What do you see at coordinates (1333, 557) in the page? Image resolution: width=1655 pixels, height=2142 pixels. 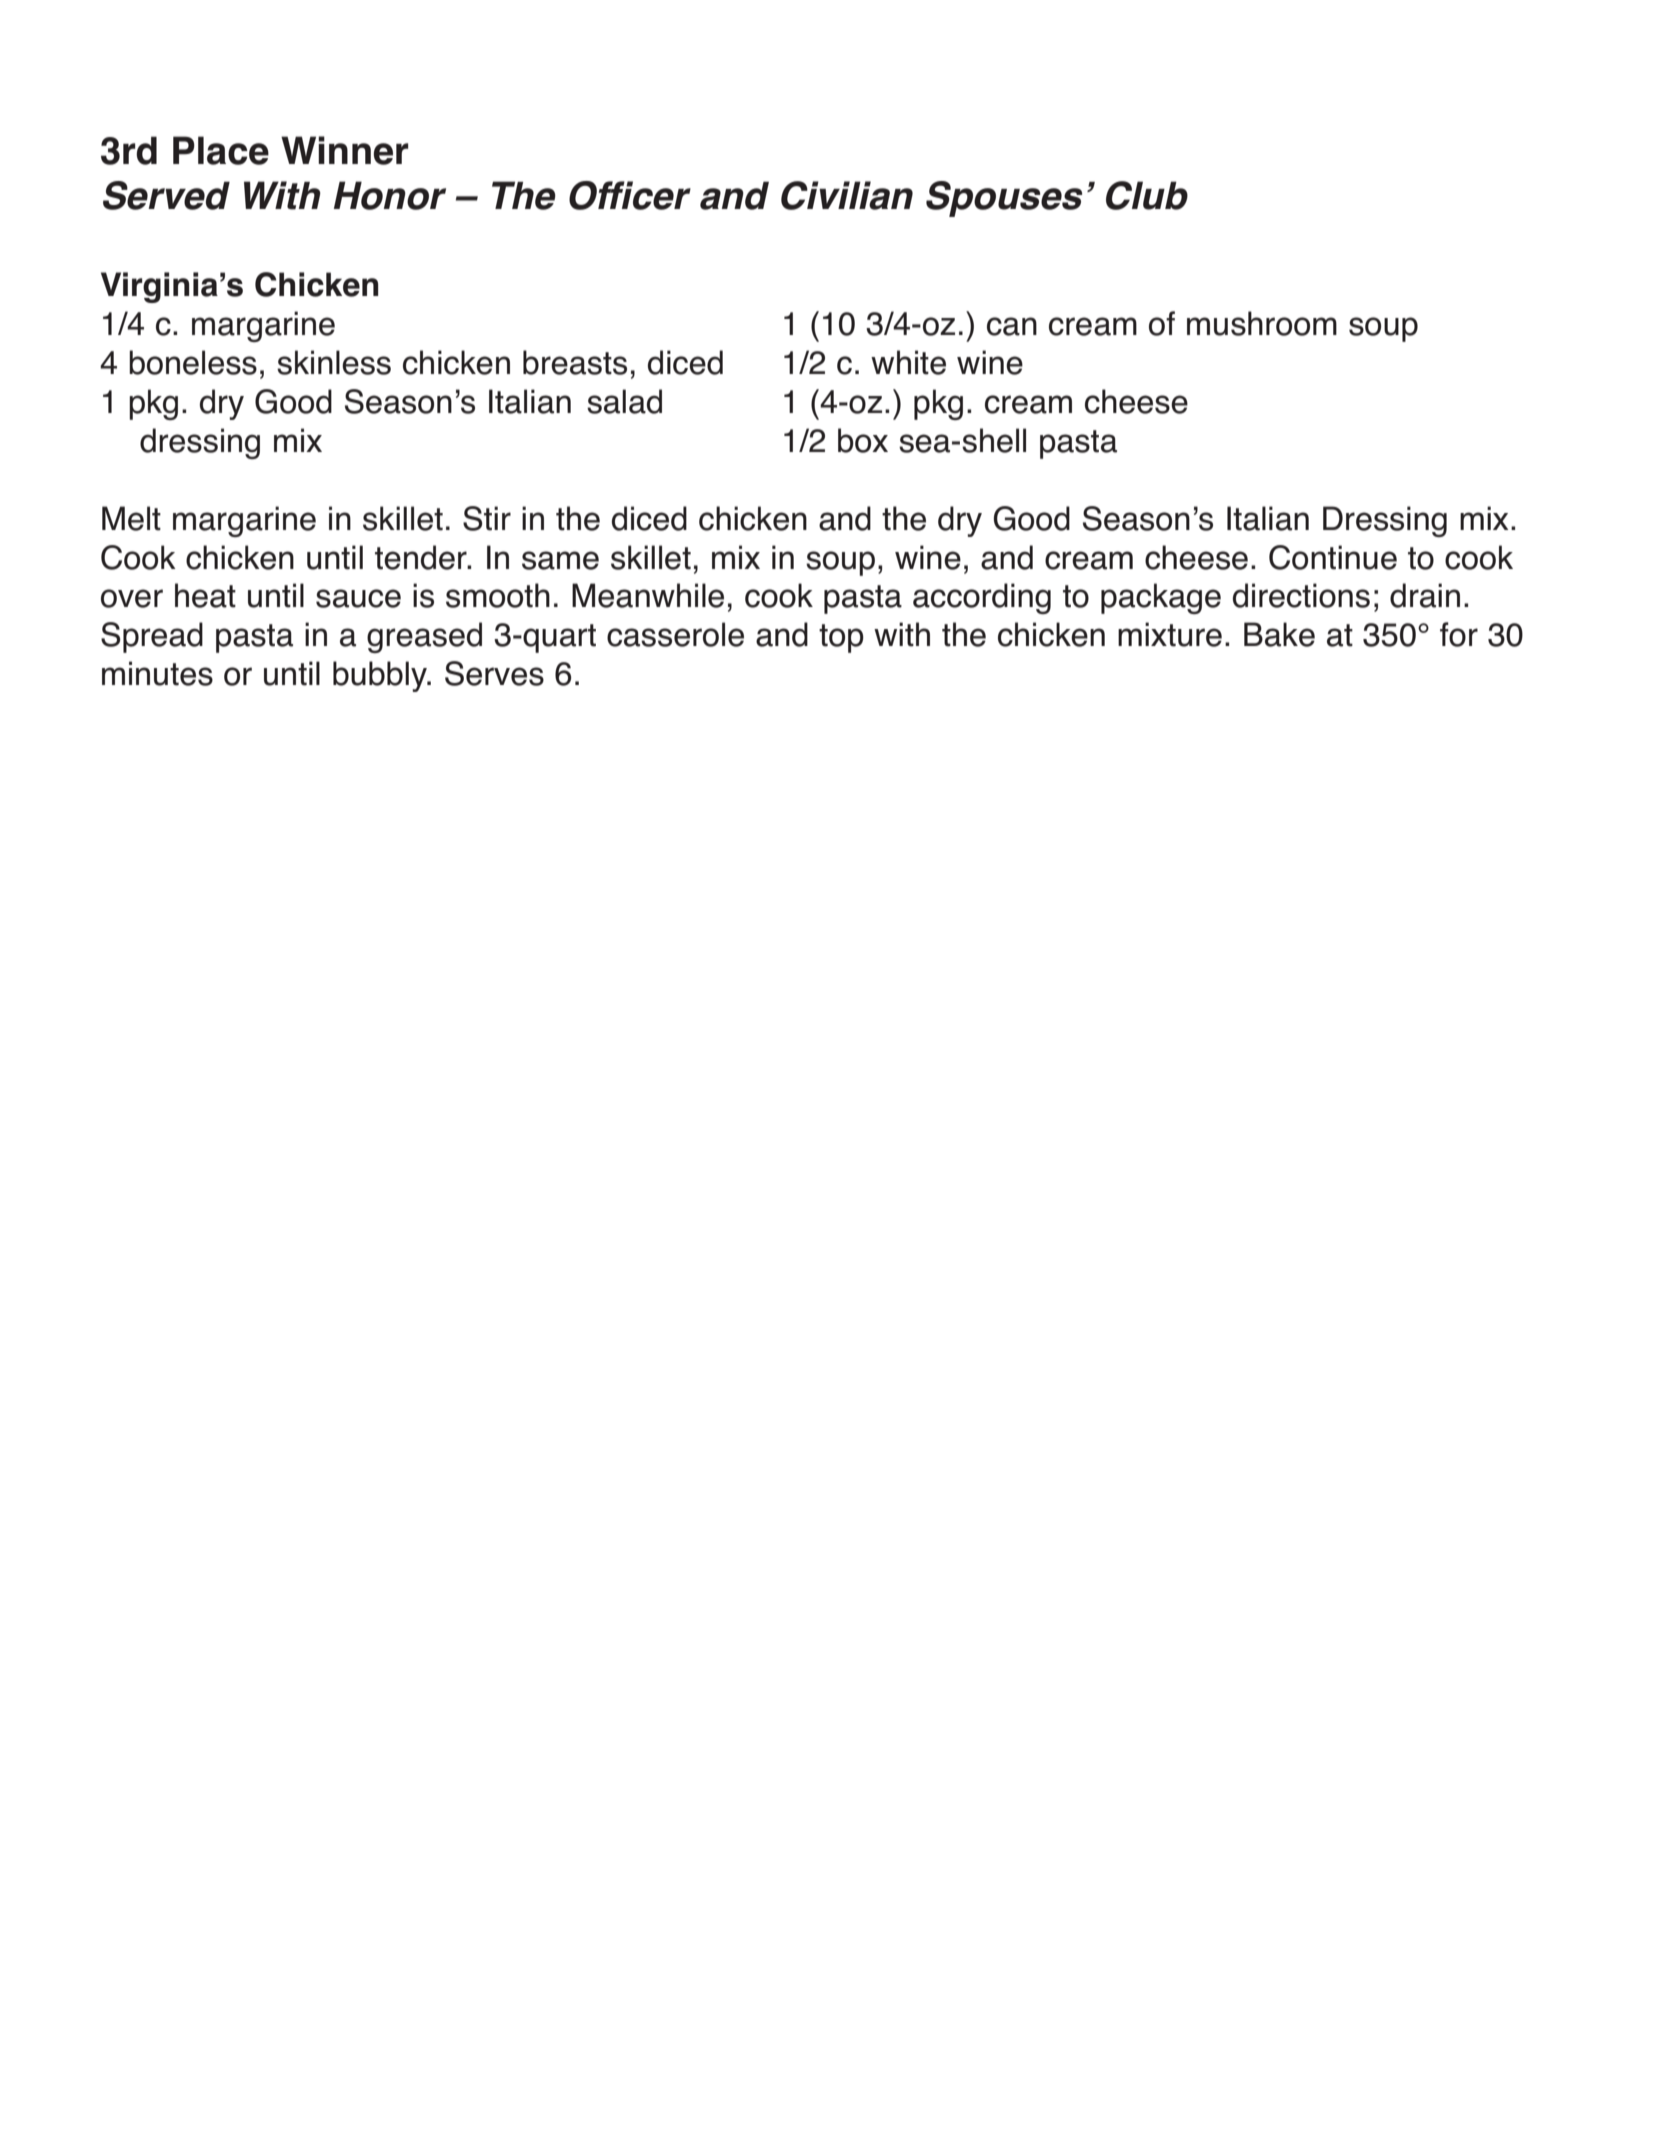 I see `Continue` at bounding box center [1333, 557].
